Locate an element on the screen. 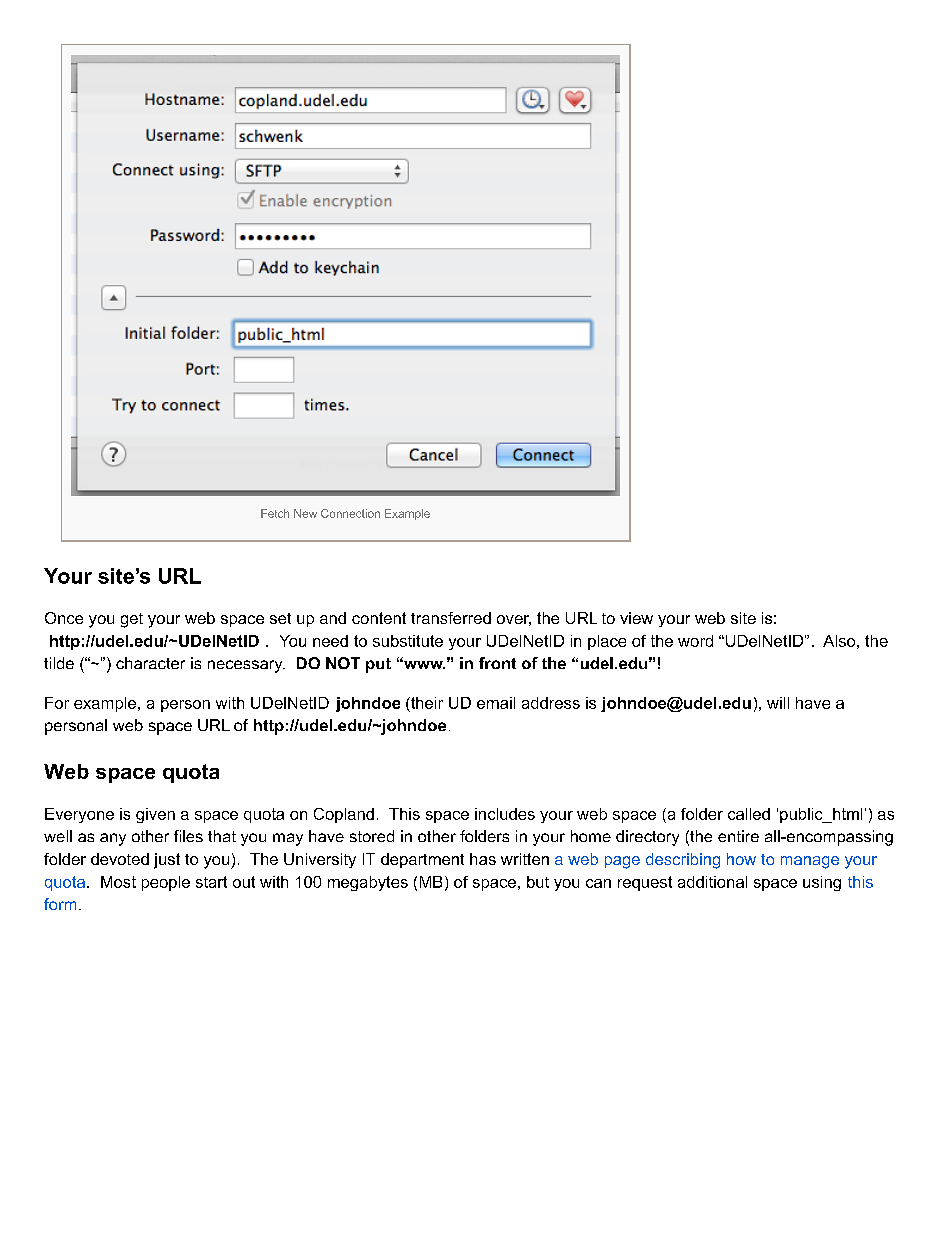 This screenshot has width=952, height=1233. people is located at coordinates (166, 883).
